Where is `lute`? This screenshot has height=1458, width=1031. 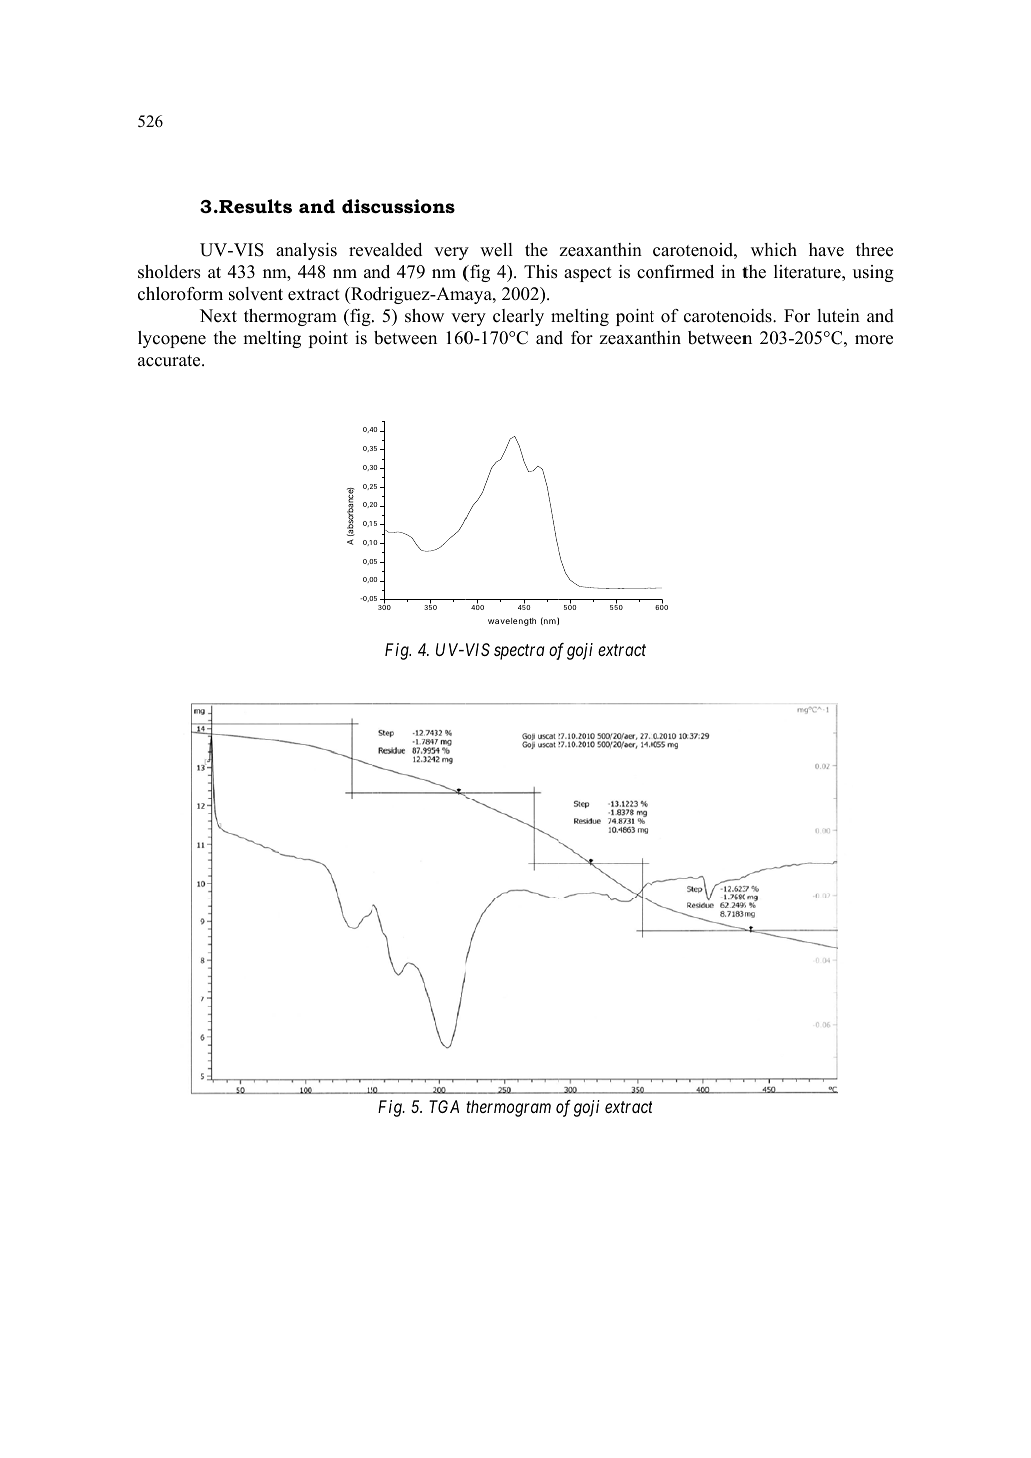 lute is located at coordinates (832, 316).
